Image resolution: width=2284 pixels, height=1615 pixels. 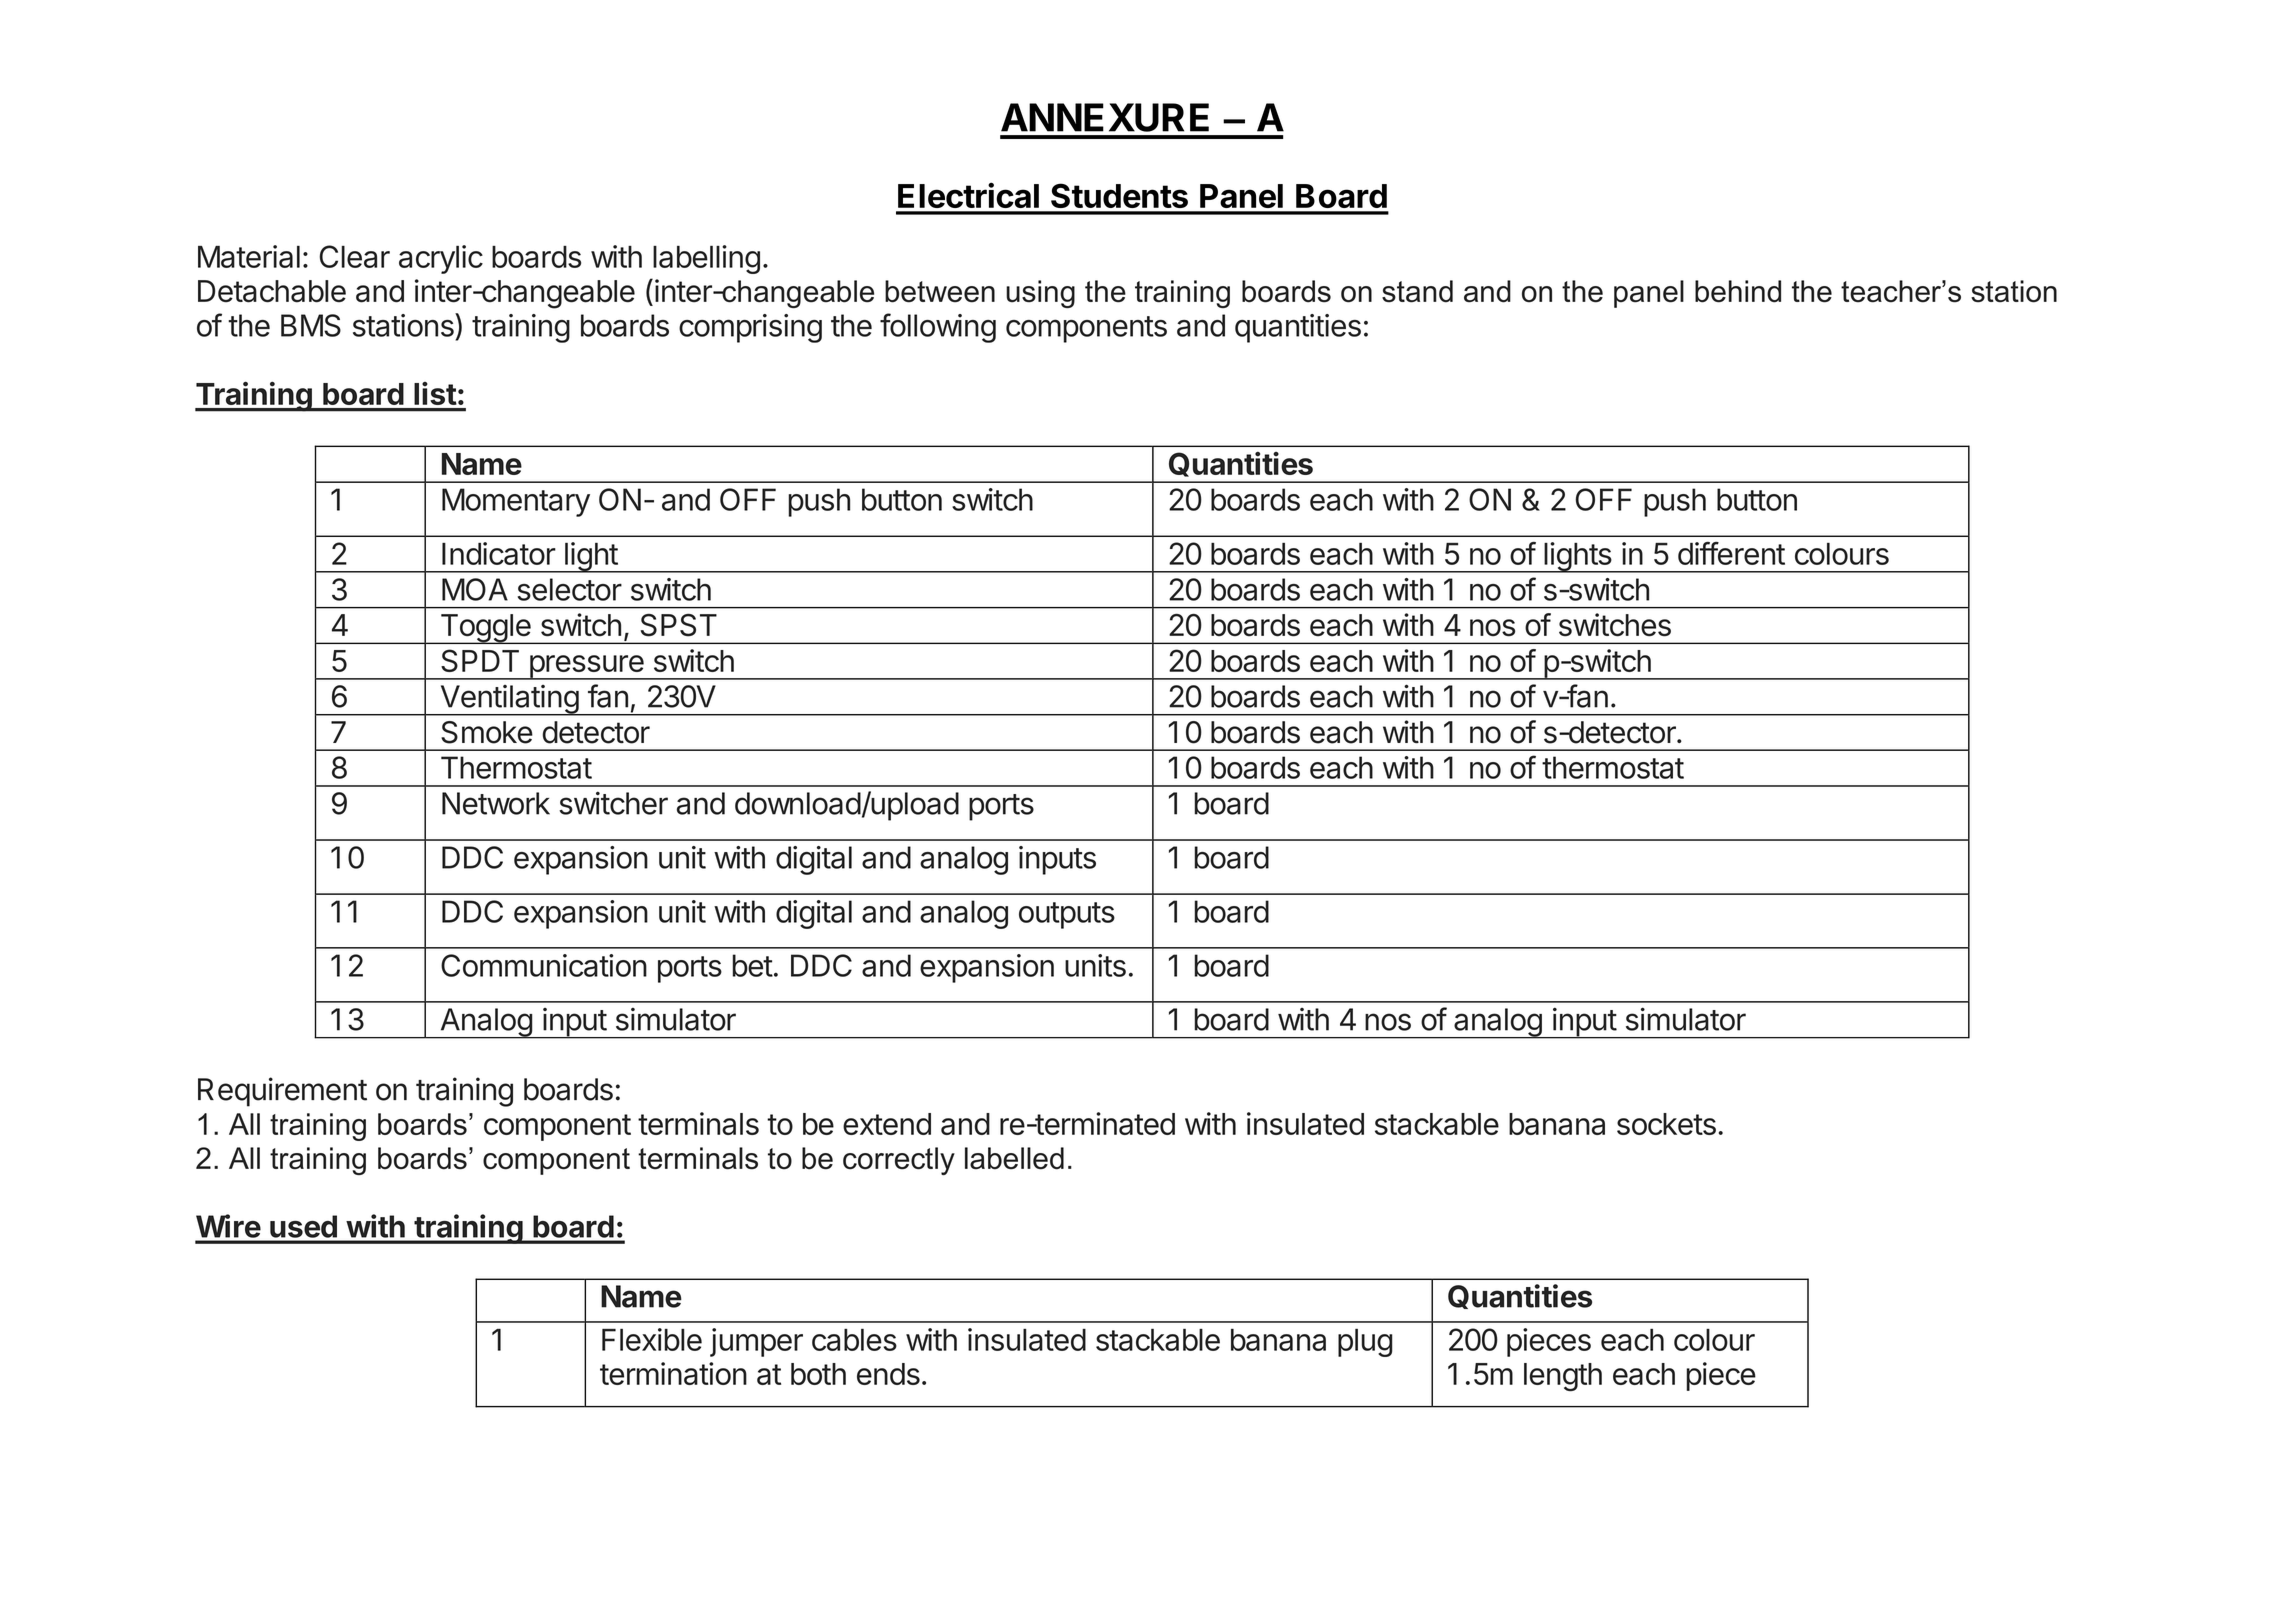 What do you see at coordinates (1417, 291) in the screenshot?
I see `stand` at bounding box center [1417, 291].
